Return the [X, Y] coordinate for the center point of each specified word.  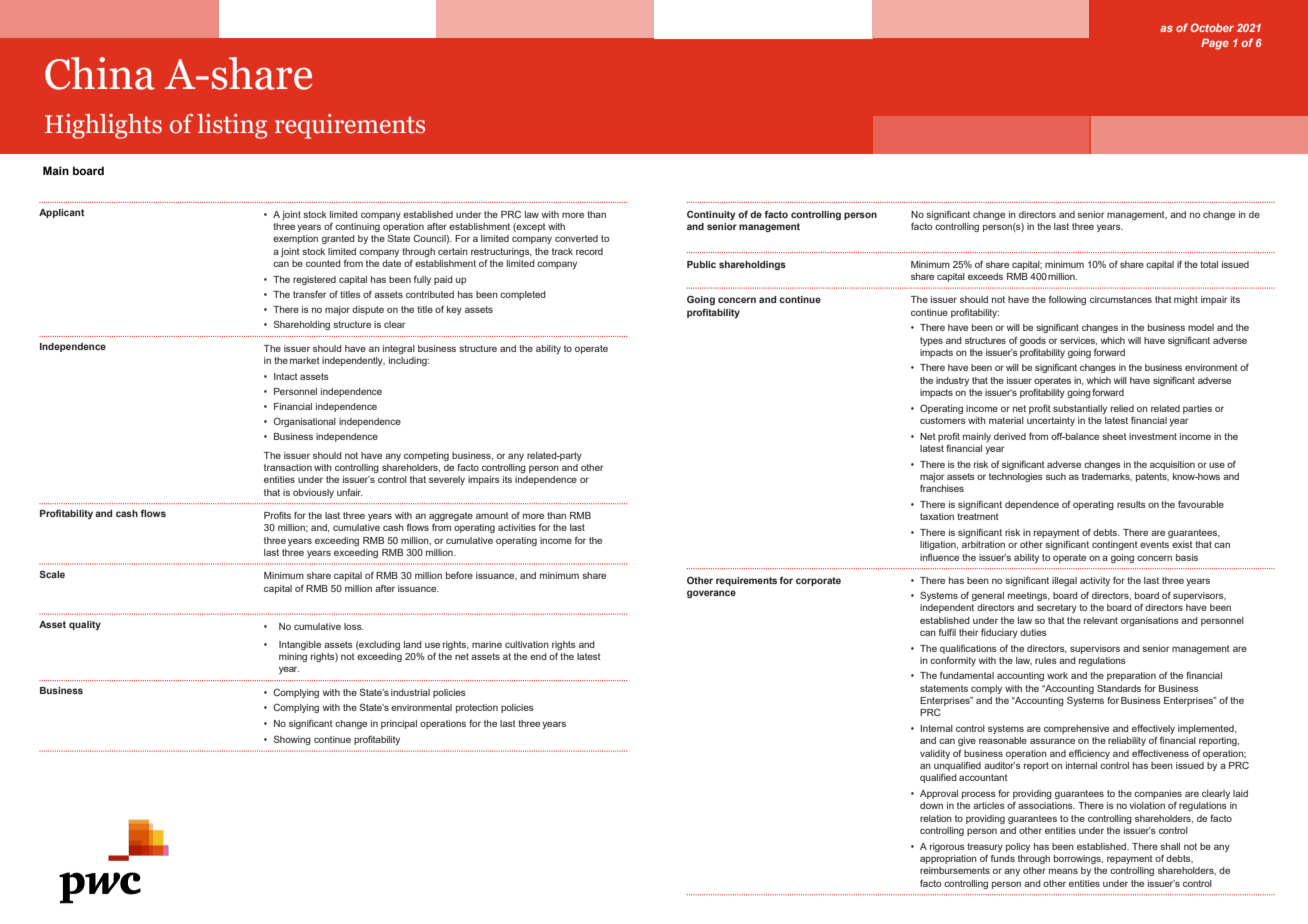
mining [293, 657]
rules [1046, 660]
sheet [1114, 436]
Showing [292, 740]
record [589, 251]
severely [447, 480]
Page [1215, 44]
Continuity [711, 215]
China [100, 73]
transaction [288, 467]
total [1209, 264]
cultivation [527, 644]
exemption [295, 239]
